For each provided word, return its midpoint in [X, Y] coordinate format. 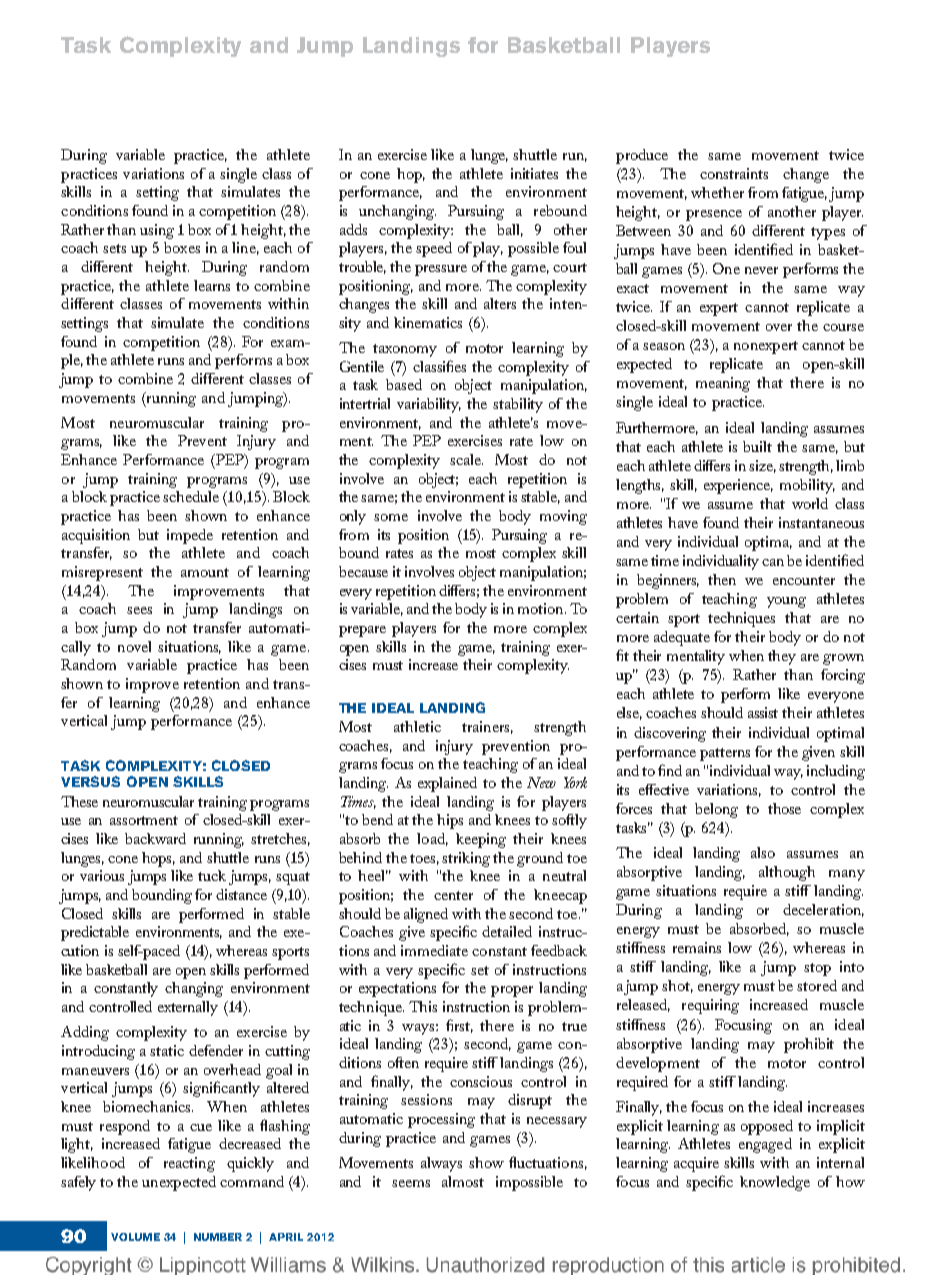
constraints [734, 173]
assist [763, 712]
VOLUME [135, 1237]
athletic [417, 726]
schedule [191, 496]
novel [134, 646]
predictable [95, 933]
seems [411, 1183]
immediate [434, 950]
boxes [182, 247]
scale [466, 459]
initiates [534, 173]
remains [697, 947]
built [757, 446]
